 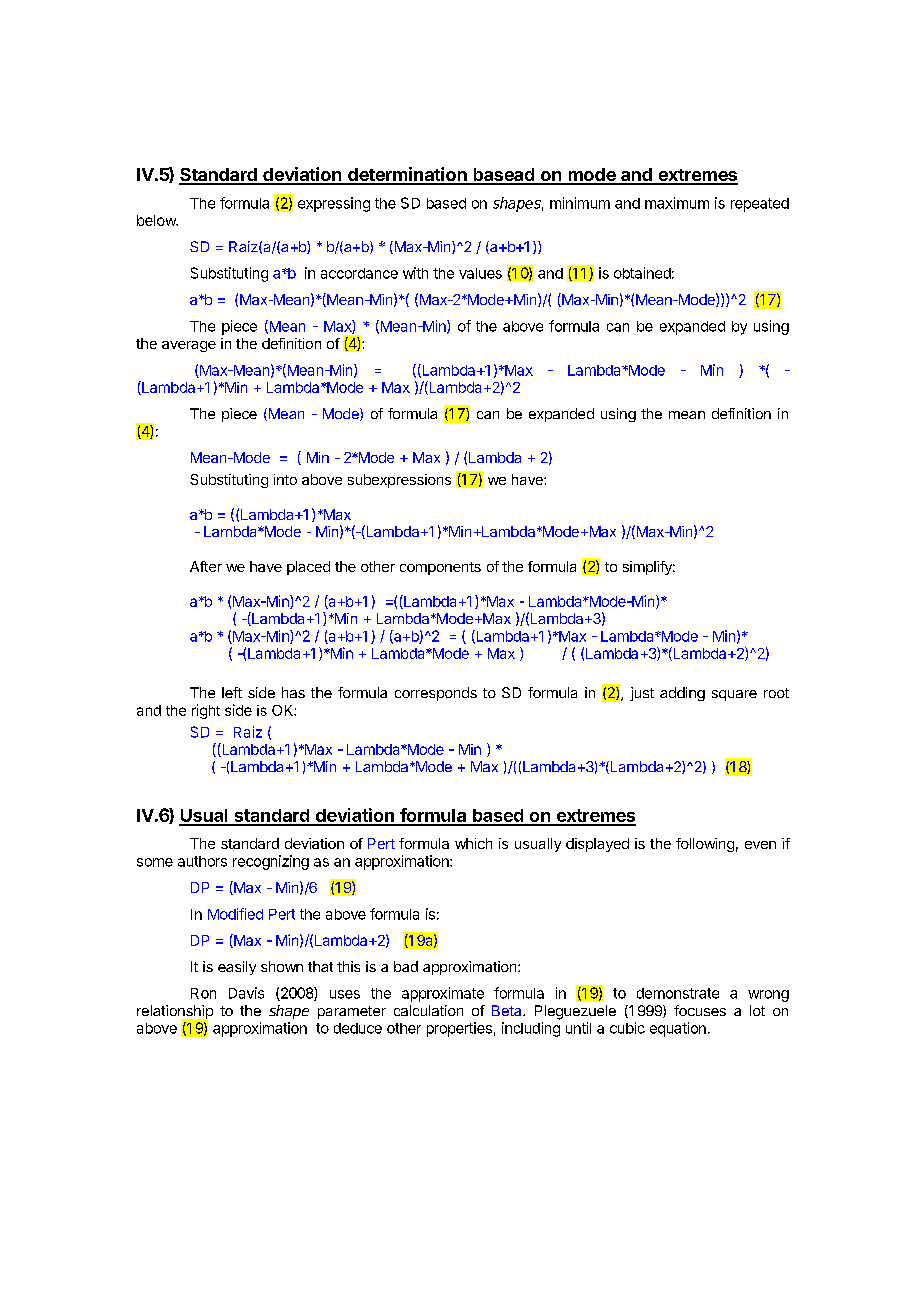 I want to click on maximum, so click(x=677, y=203).
